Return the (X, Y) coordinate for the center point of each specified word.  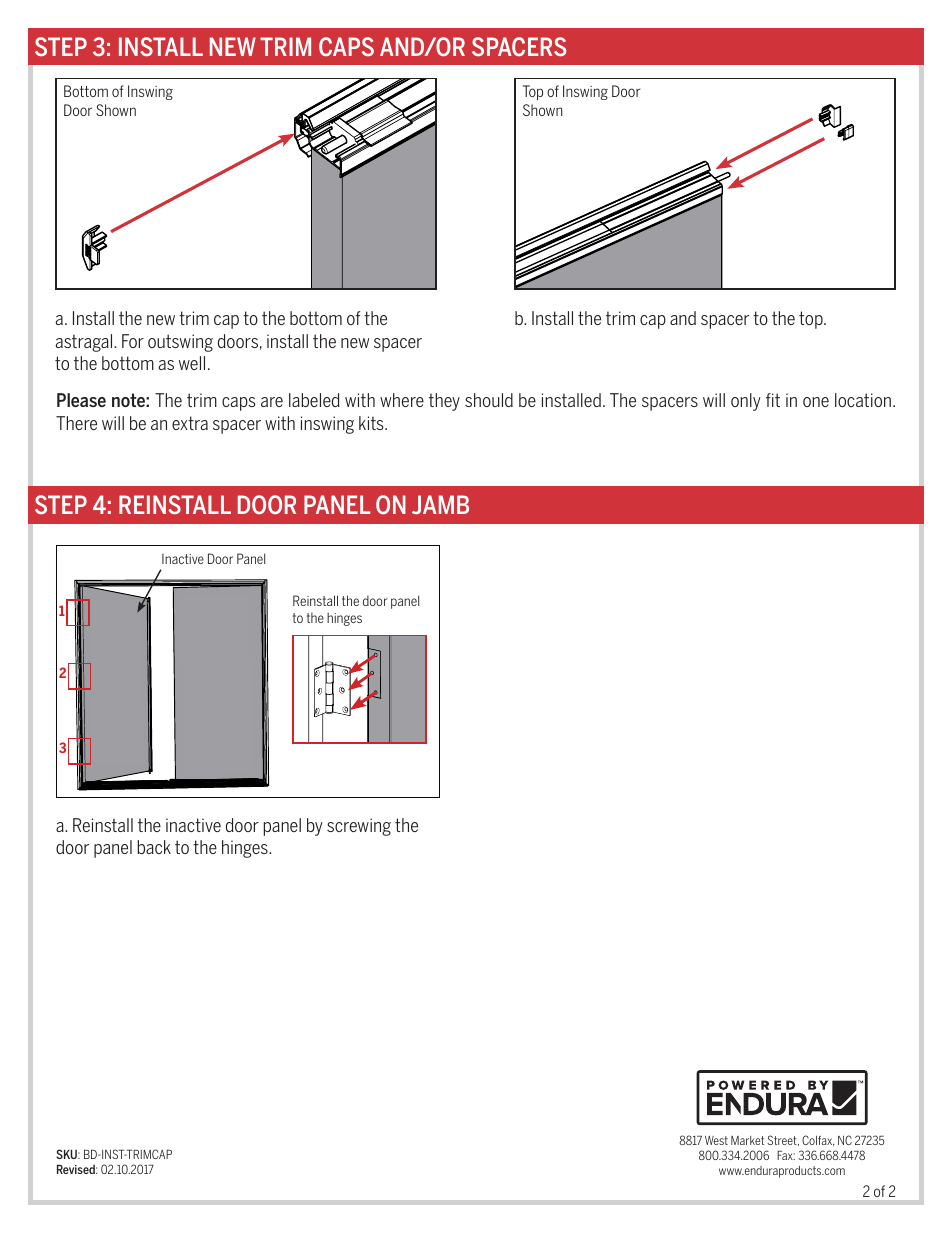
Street (783, 1140)
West (716, 1140)
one (816, 402)
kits (372, 423)
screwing (359, 827)
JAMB (440, 504)
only (746, 402)
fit (773, 400)
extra (190, 423)
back (154, 847)
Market (747, 1140)
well (192, 363)
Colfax (818, 1140)
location (863, 400)
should (489, 400)
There (76, 423)
